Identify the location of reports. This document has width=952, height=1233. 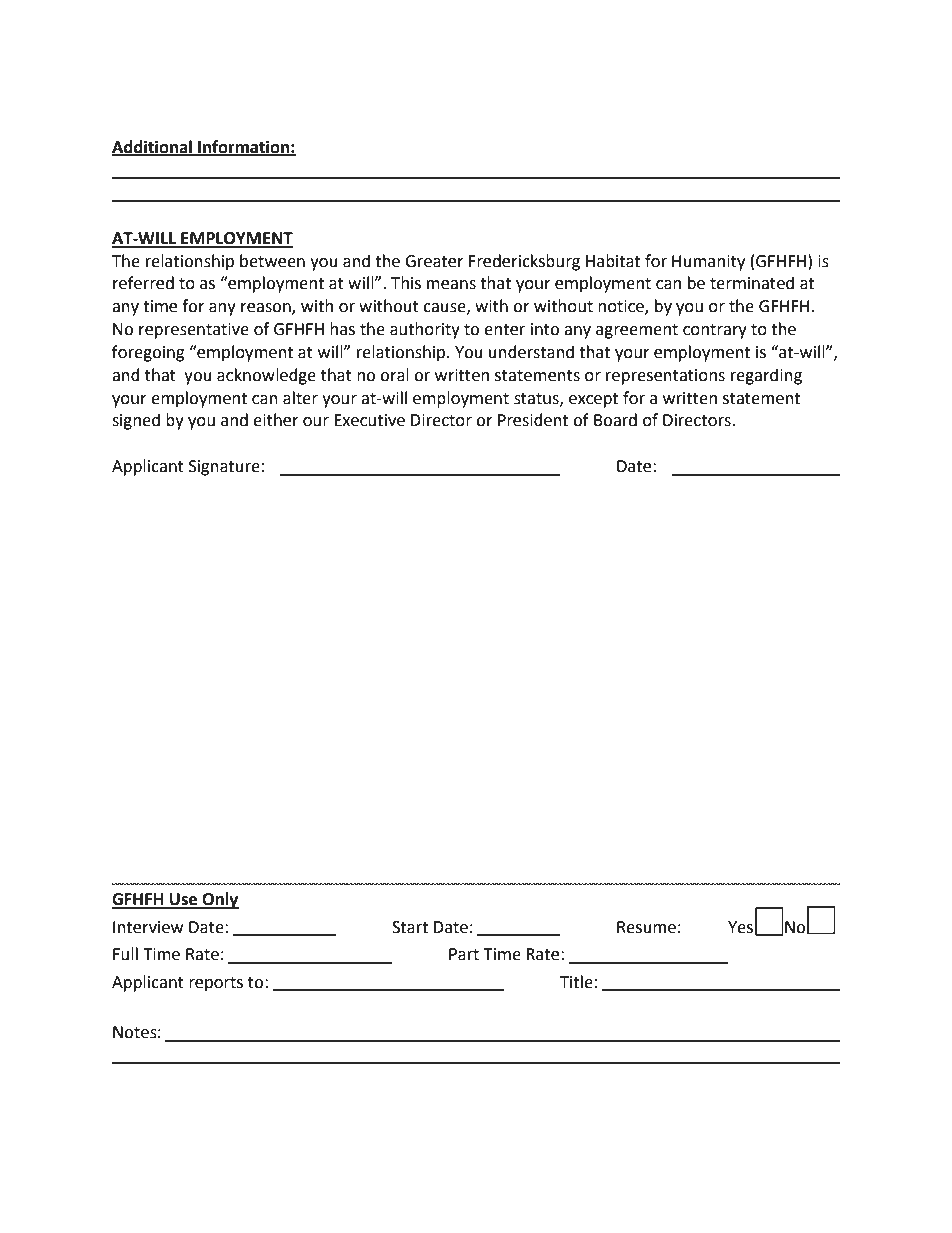
(216, 984).
